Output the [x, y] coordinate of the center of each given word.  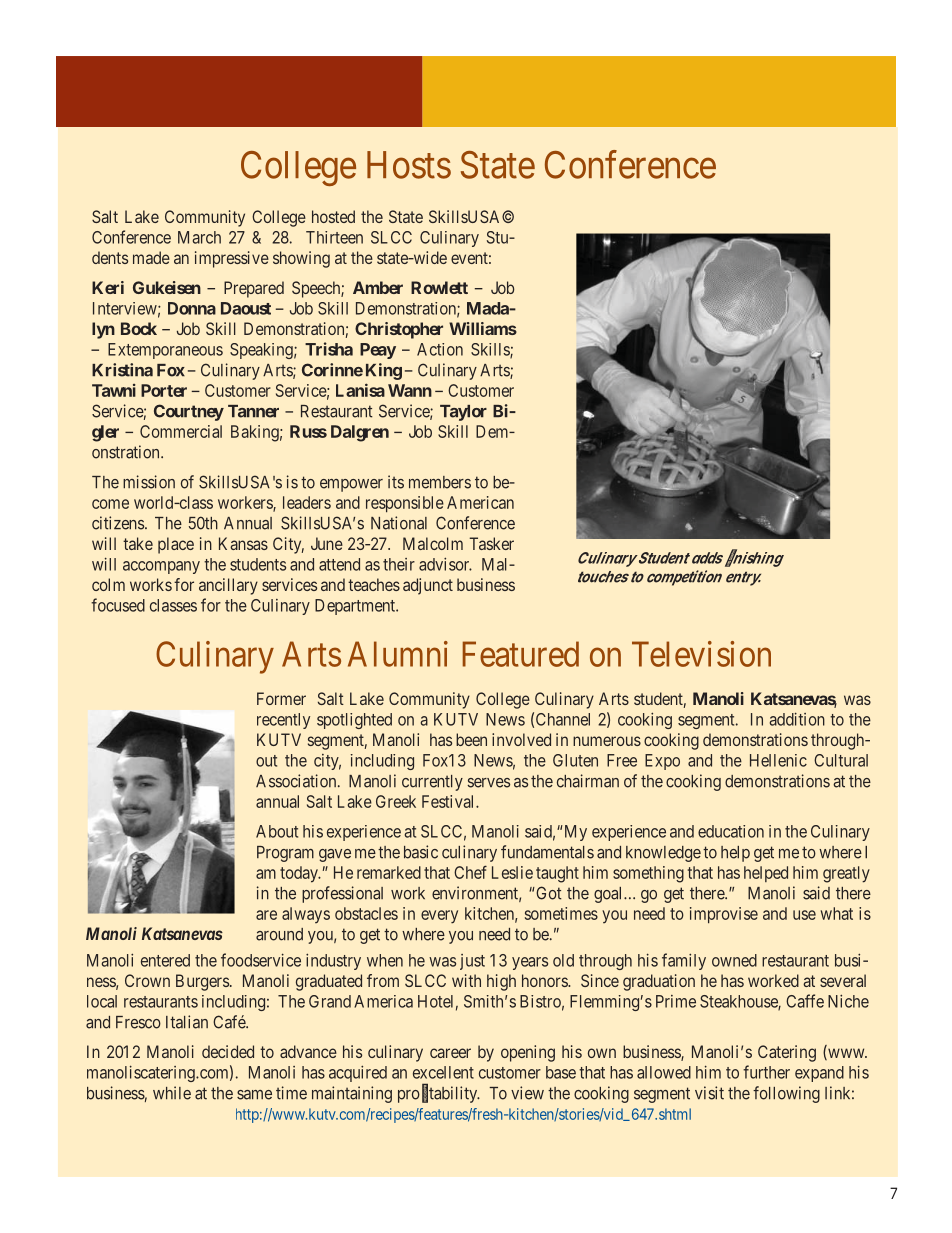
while [172, 1093]
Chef [470, 872]
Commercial [181, 431]
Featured [520, 654]
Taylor [463, 413]
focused [118, 605]
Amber [378, 287]
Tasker [491, 543]
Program [285, 854]
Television [701, 654]
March [199, 237]
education [731, 831]
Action [440, 349]
